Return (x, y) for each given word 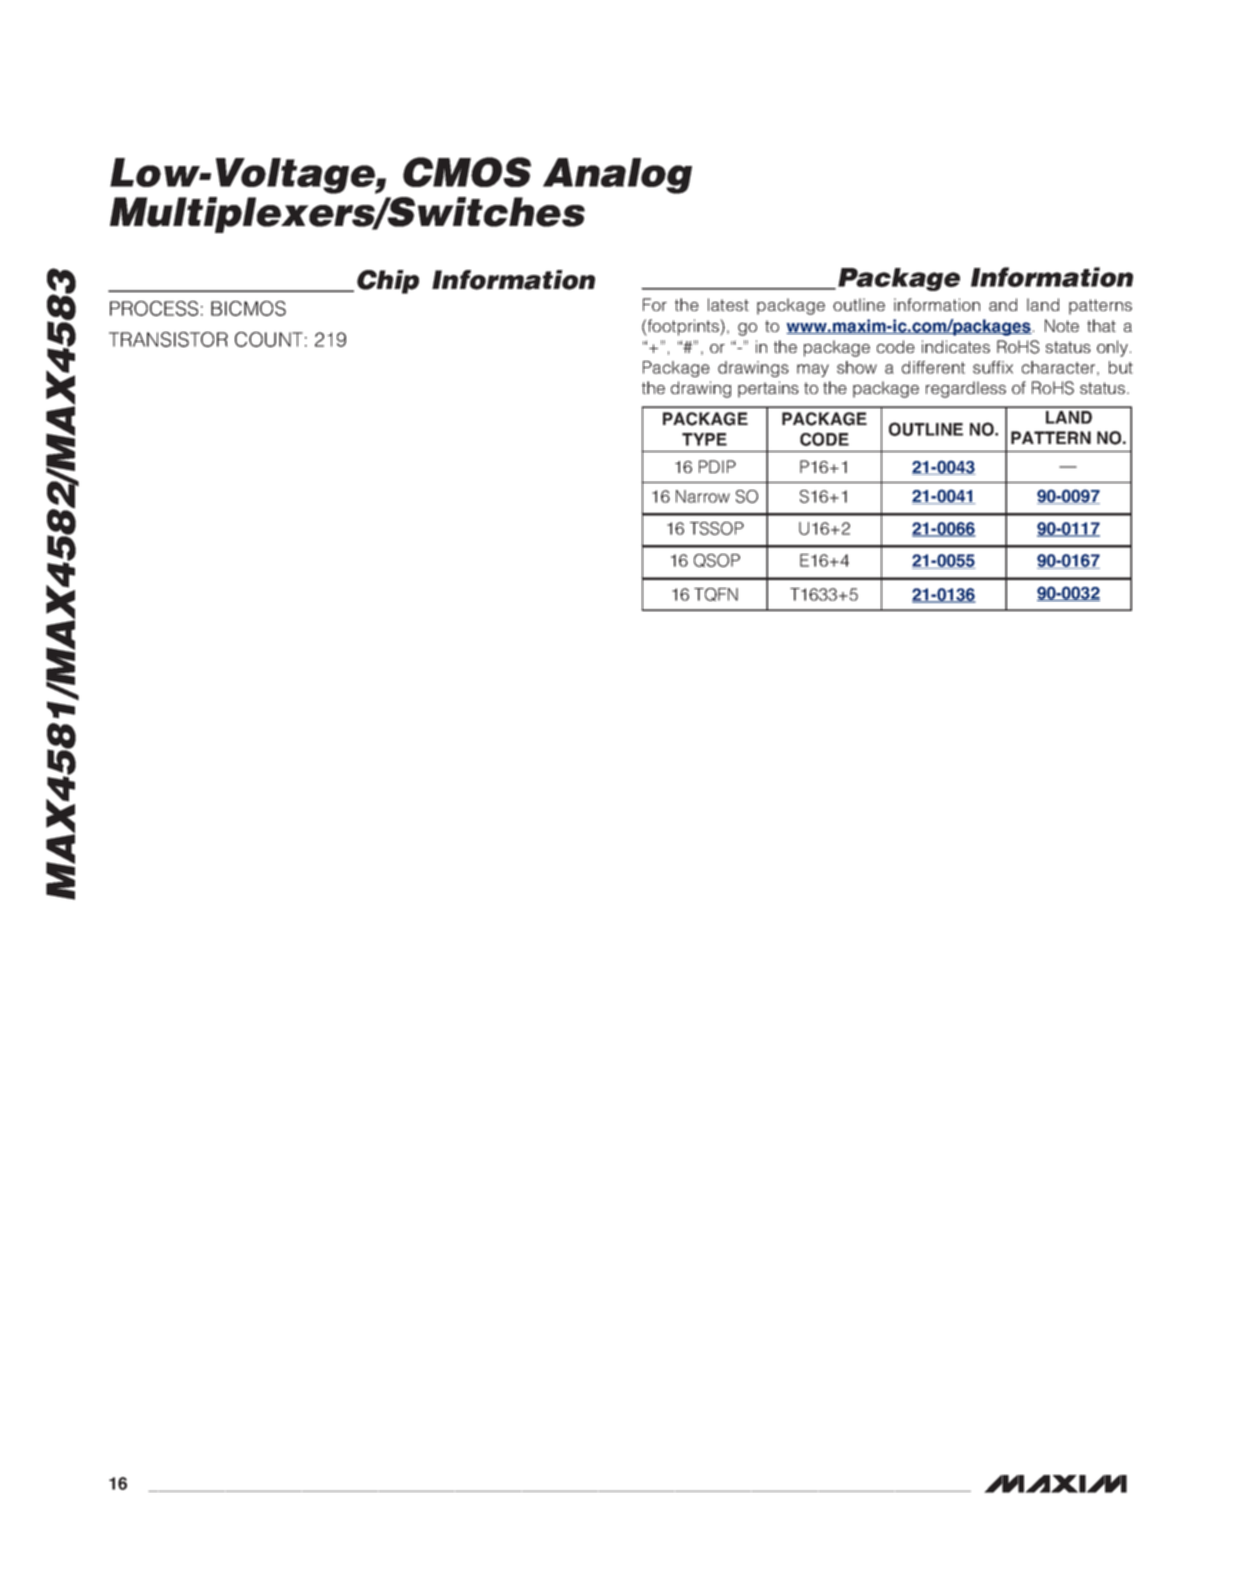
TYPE (704, 439)
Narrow (703, 496)
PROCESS (154, 308)
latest (728, 304)
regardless (966, 389)
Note (1062, 325)
